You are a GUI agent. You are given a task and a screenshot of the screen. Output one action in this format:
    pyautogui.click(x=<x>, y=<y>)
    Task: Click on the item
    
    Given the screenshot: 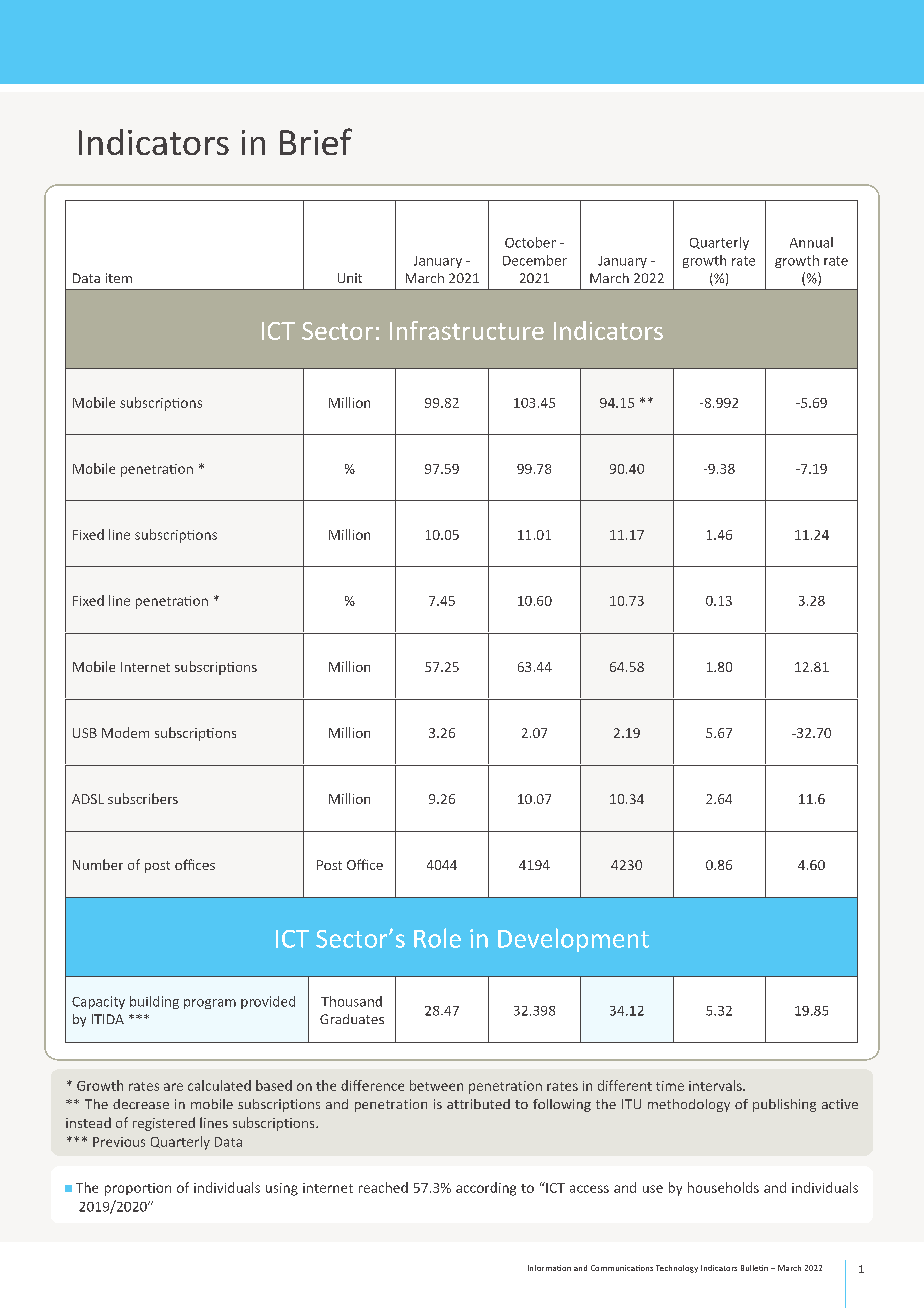 What is the action you would take?
    pyautogui.click(x=119, y=278)
